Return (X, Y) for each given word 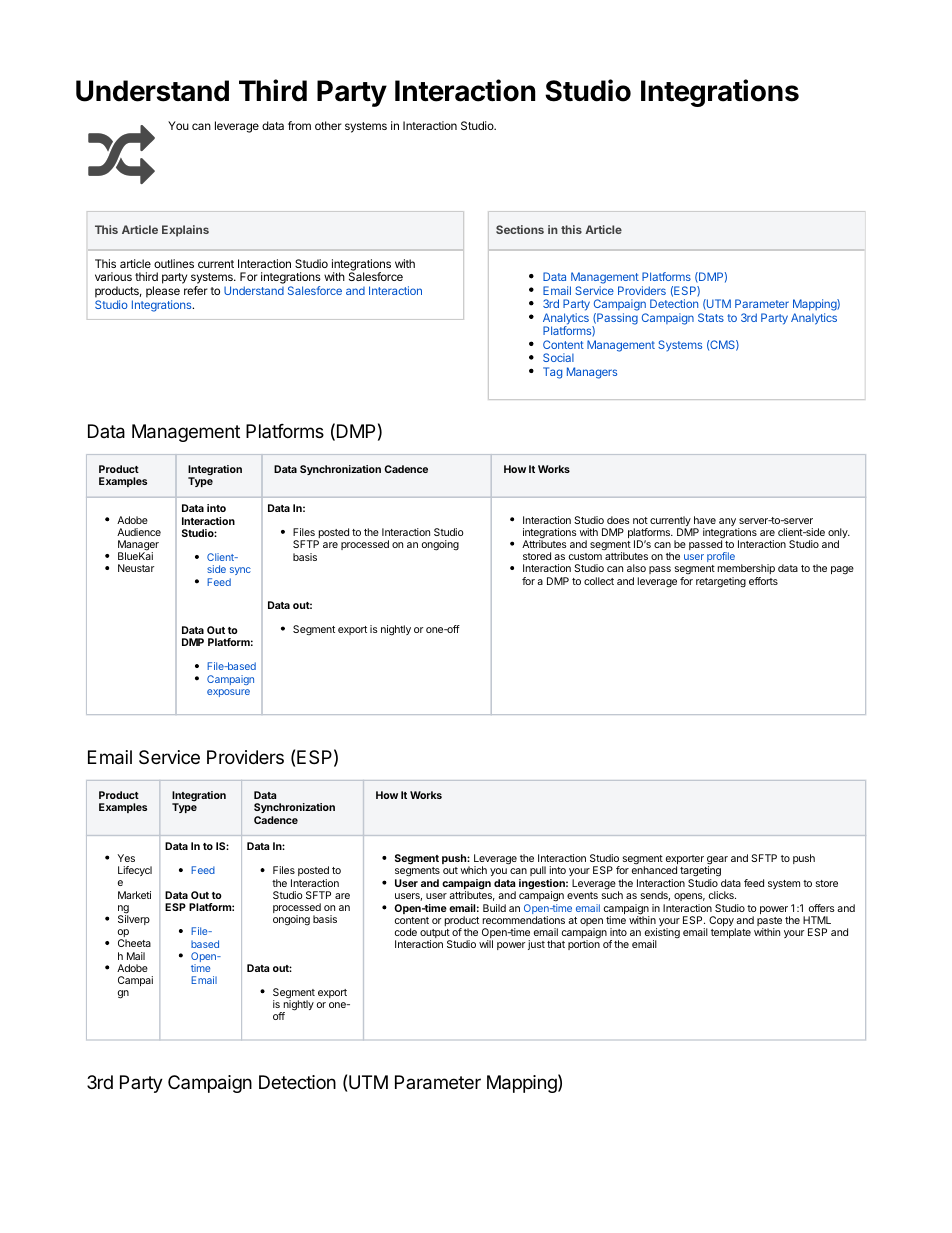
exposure (228, 693)
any (727, 522)
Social (558, 357)
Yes (126, 858)
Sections (520, 229)
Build (494, 908)
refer (196, 290)
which (473, 870)
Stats (711, 317)
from (299, 125)
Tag (552, 373)
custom (585, 556)
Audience (139, 532)
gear (717, 861)
